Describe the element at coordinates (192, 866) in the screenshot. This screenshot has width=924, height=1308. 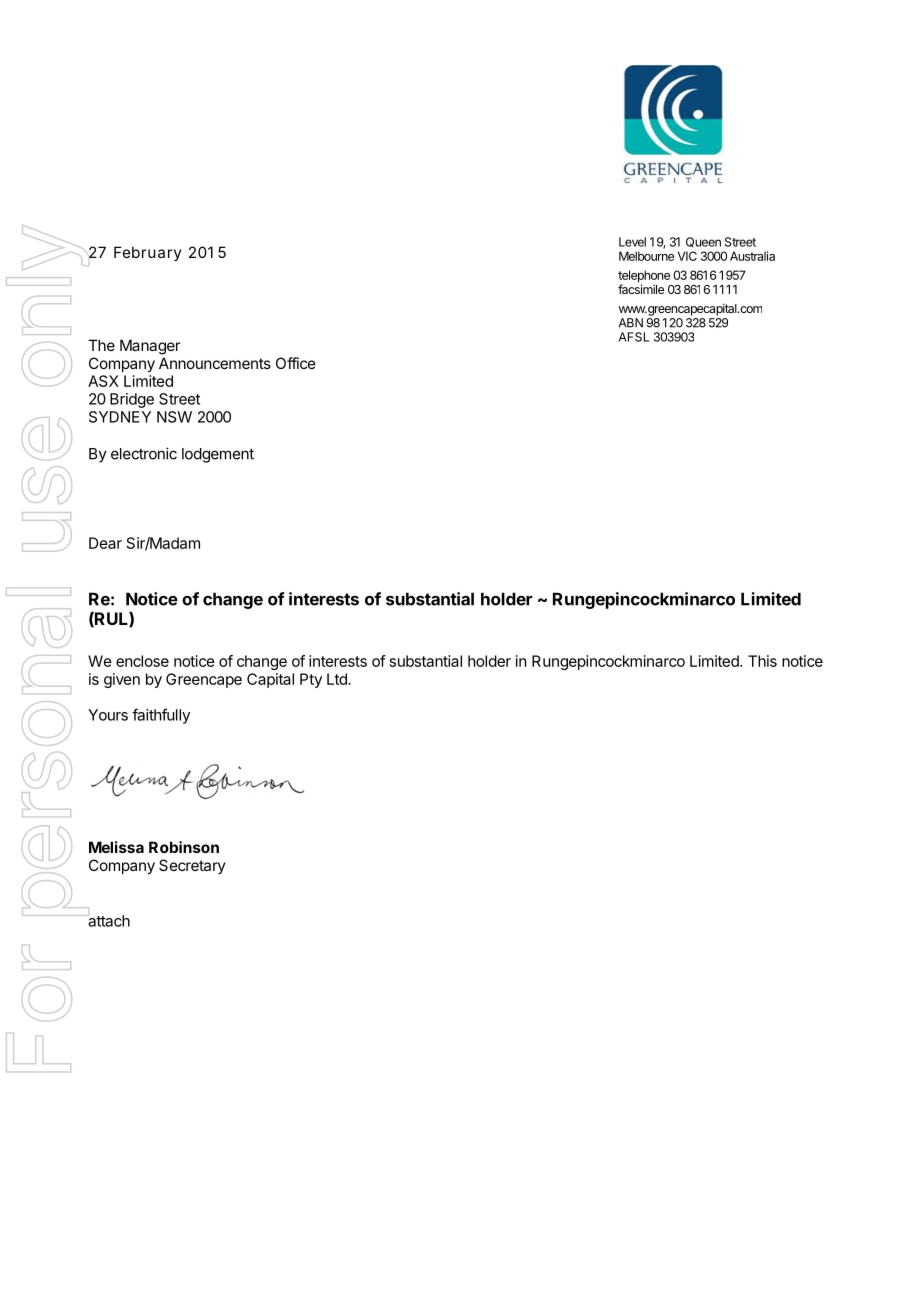
I see `Secretary` at that location.
